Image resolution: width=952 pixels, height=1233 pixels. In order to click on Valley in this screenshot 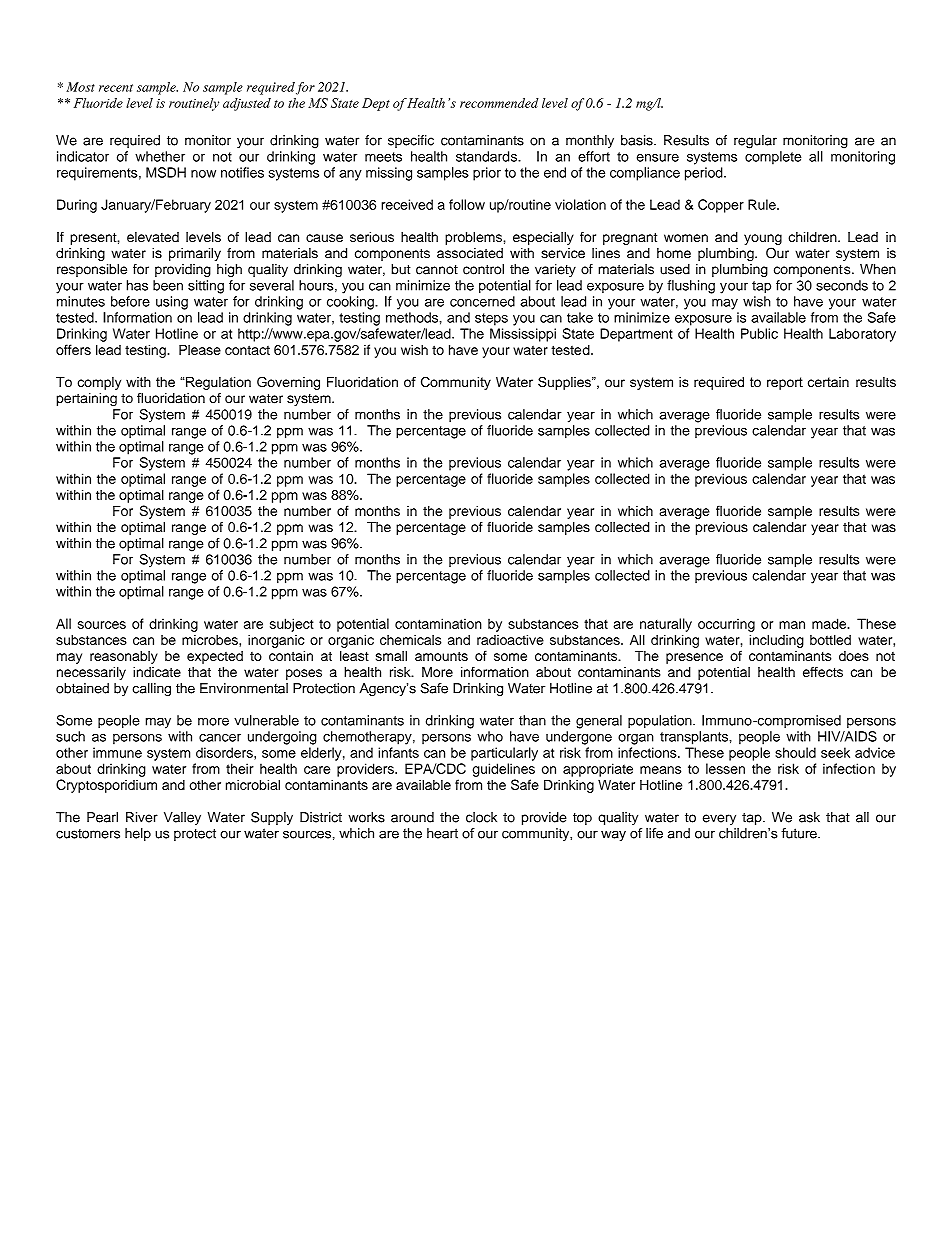, I will do `click(182, 818)`.
